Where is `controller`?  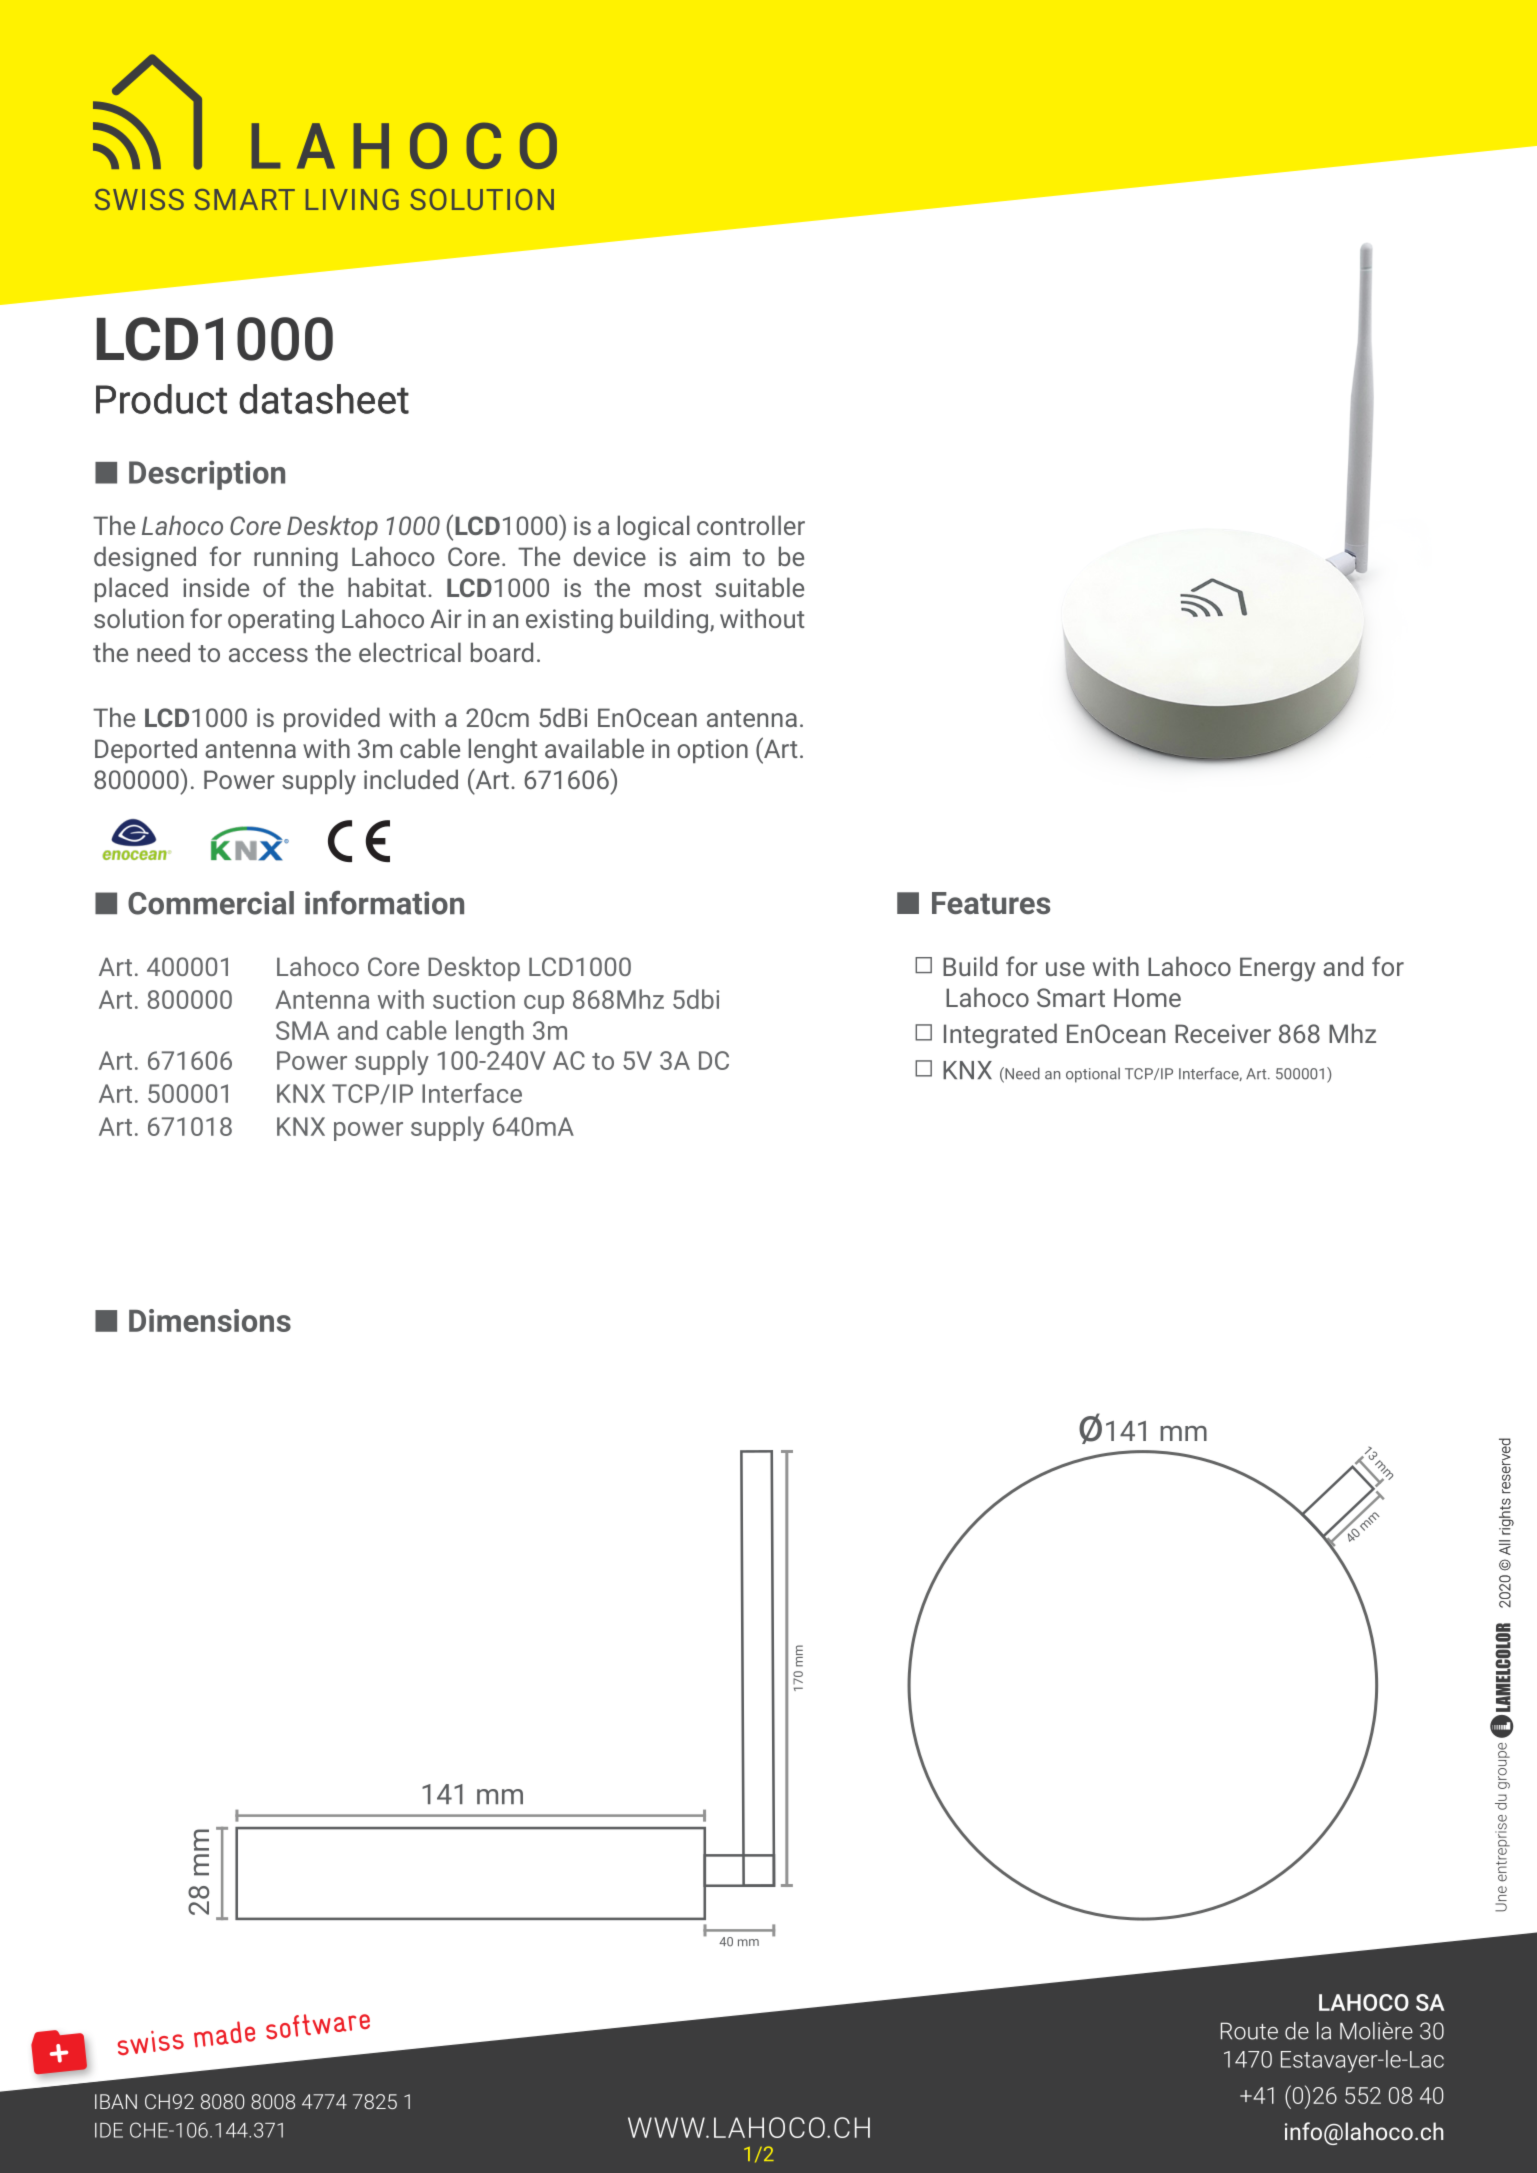 controller is located at coordinates (751, 525).
